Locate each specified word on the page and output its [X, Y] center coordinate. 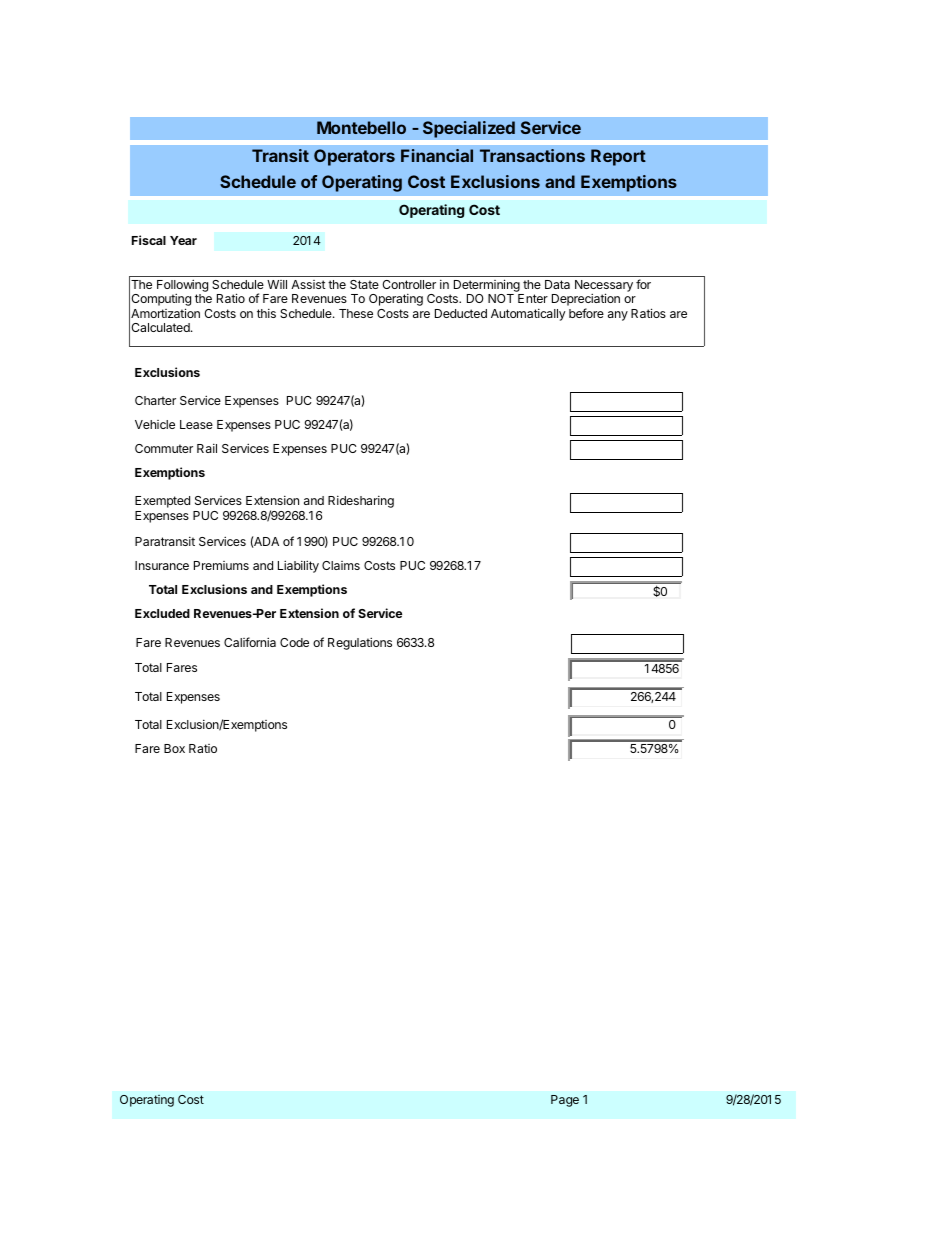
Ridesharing [361, 502]
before [586, 313]
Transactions [532, 155]
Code [294, 642]
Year [183, 240]
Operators [354, 157]
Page [565, 1101]
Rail [207, 448]
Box [174, 748]
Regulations [360, 643]
